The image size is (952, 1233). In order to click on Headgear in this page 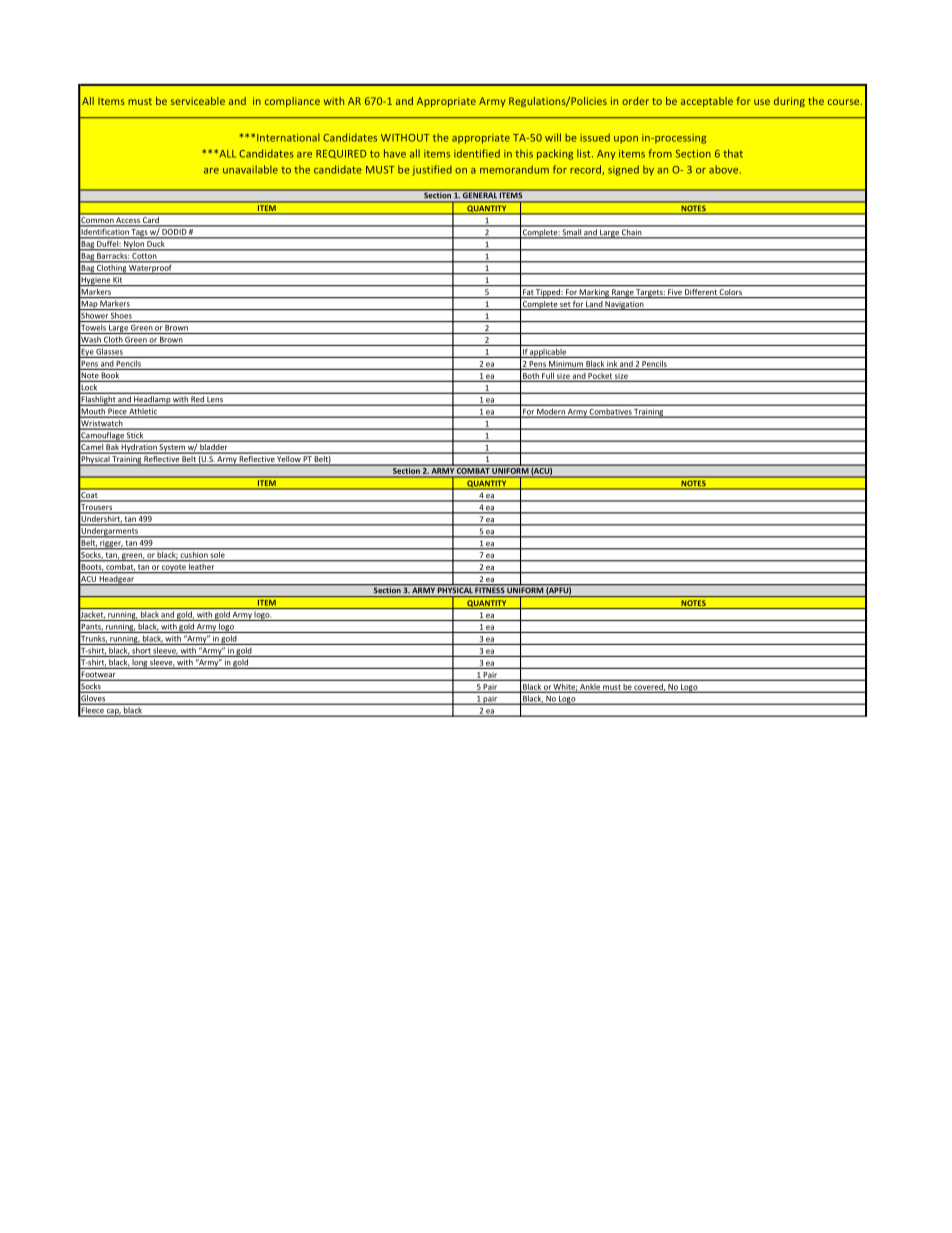, I will do `click(116, 580)`.
